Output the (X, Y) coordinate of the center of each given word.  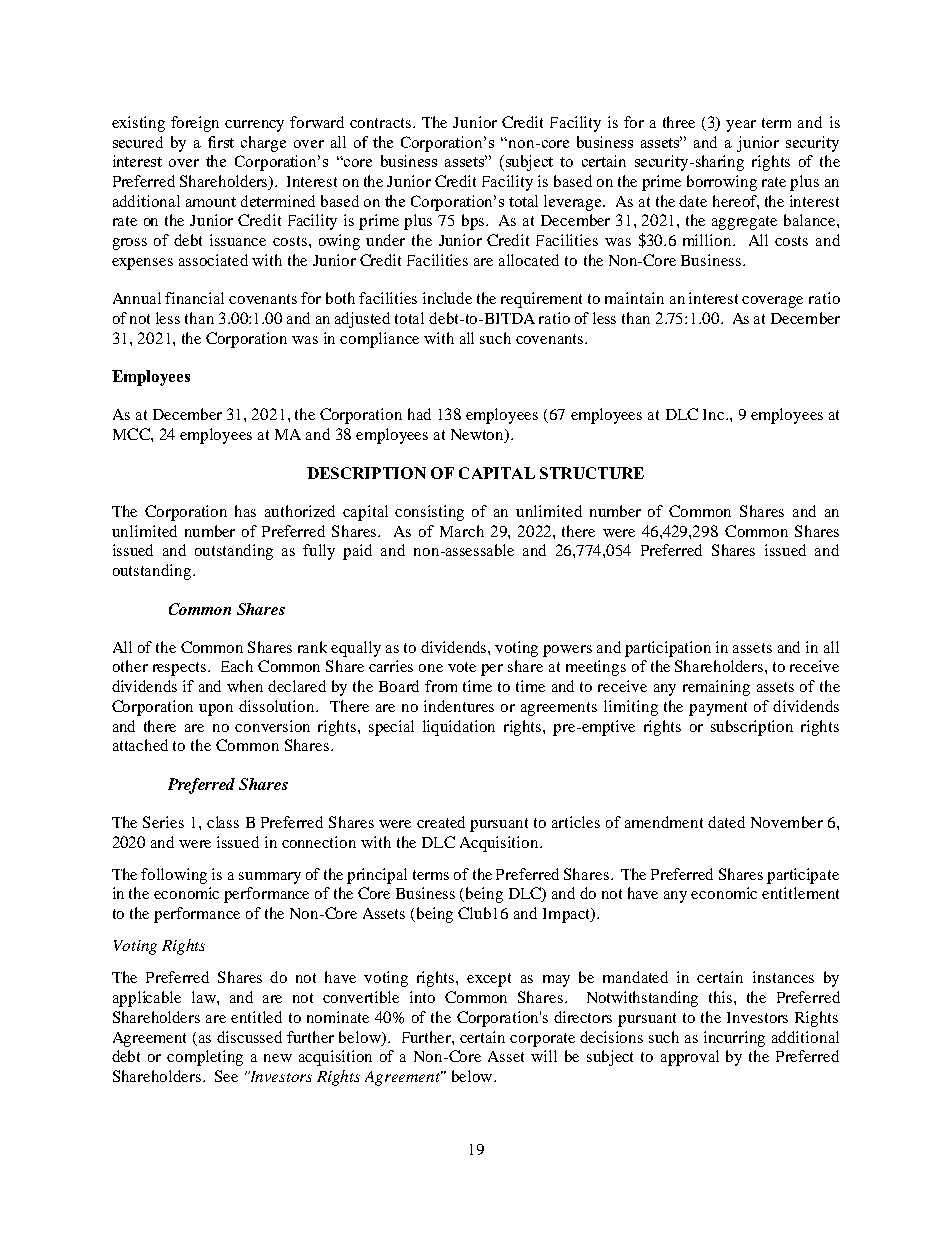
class (223, 822)
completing (205, 1058)
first (221, 142)
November (787, 822)
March (462, 531)
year (741, 126)
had (419, 414)
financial (194, 298)
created (441, 822)
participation (668, 649)
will (544, 1056)
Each (237, 666)
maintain (634, 298)
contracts (382, 123)
